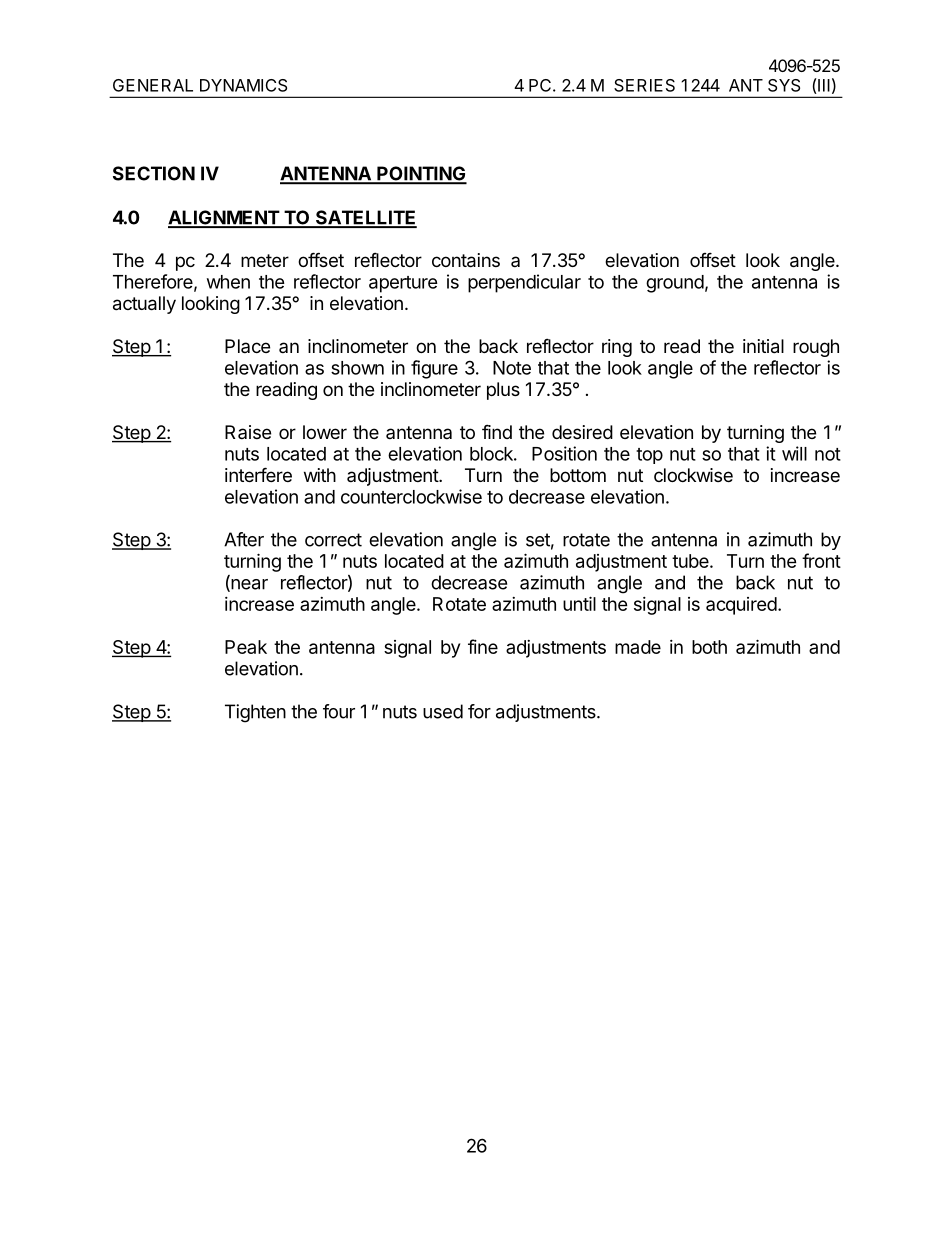 This screenshot has height=1233, width=952. What do you see at coordinates (243, 85) in the screenshot?
I see `DYNAMICS` at bounding box center [243, 85].
